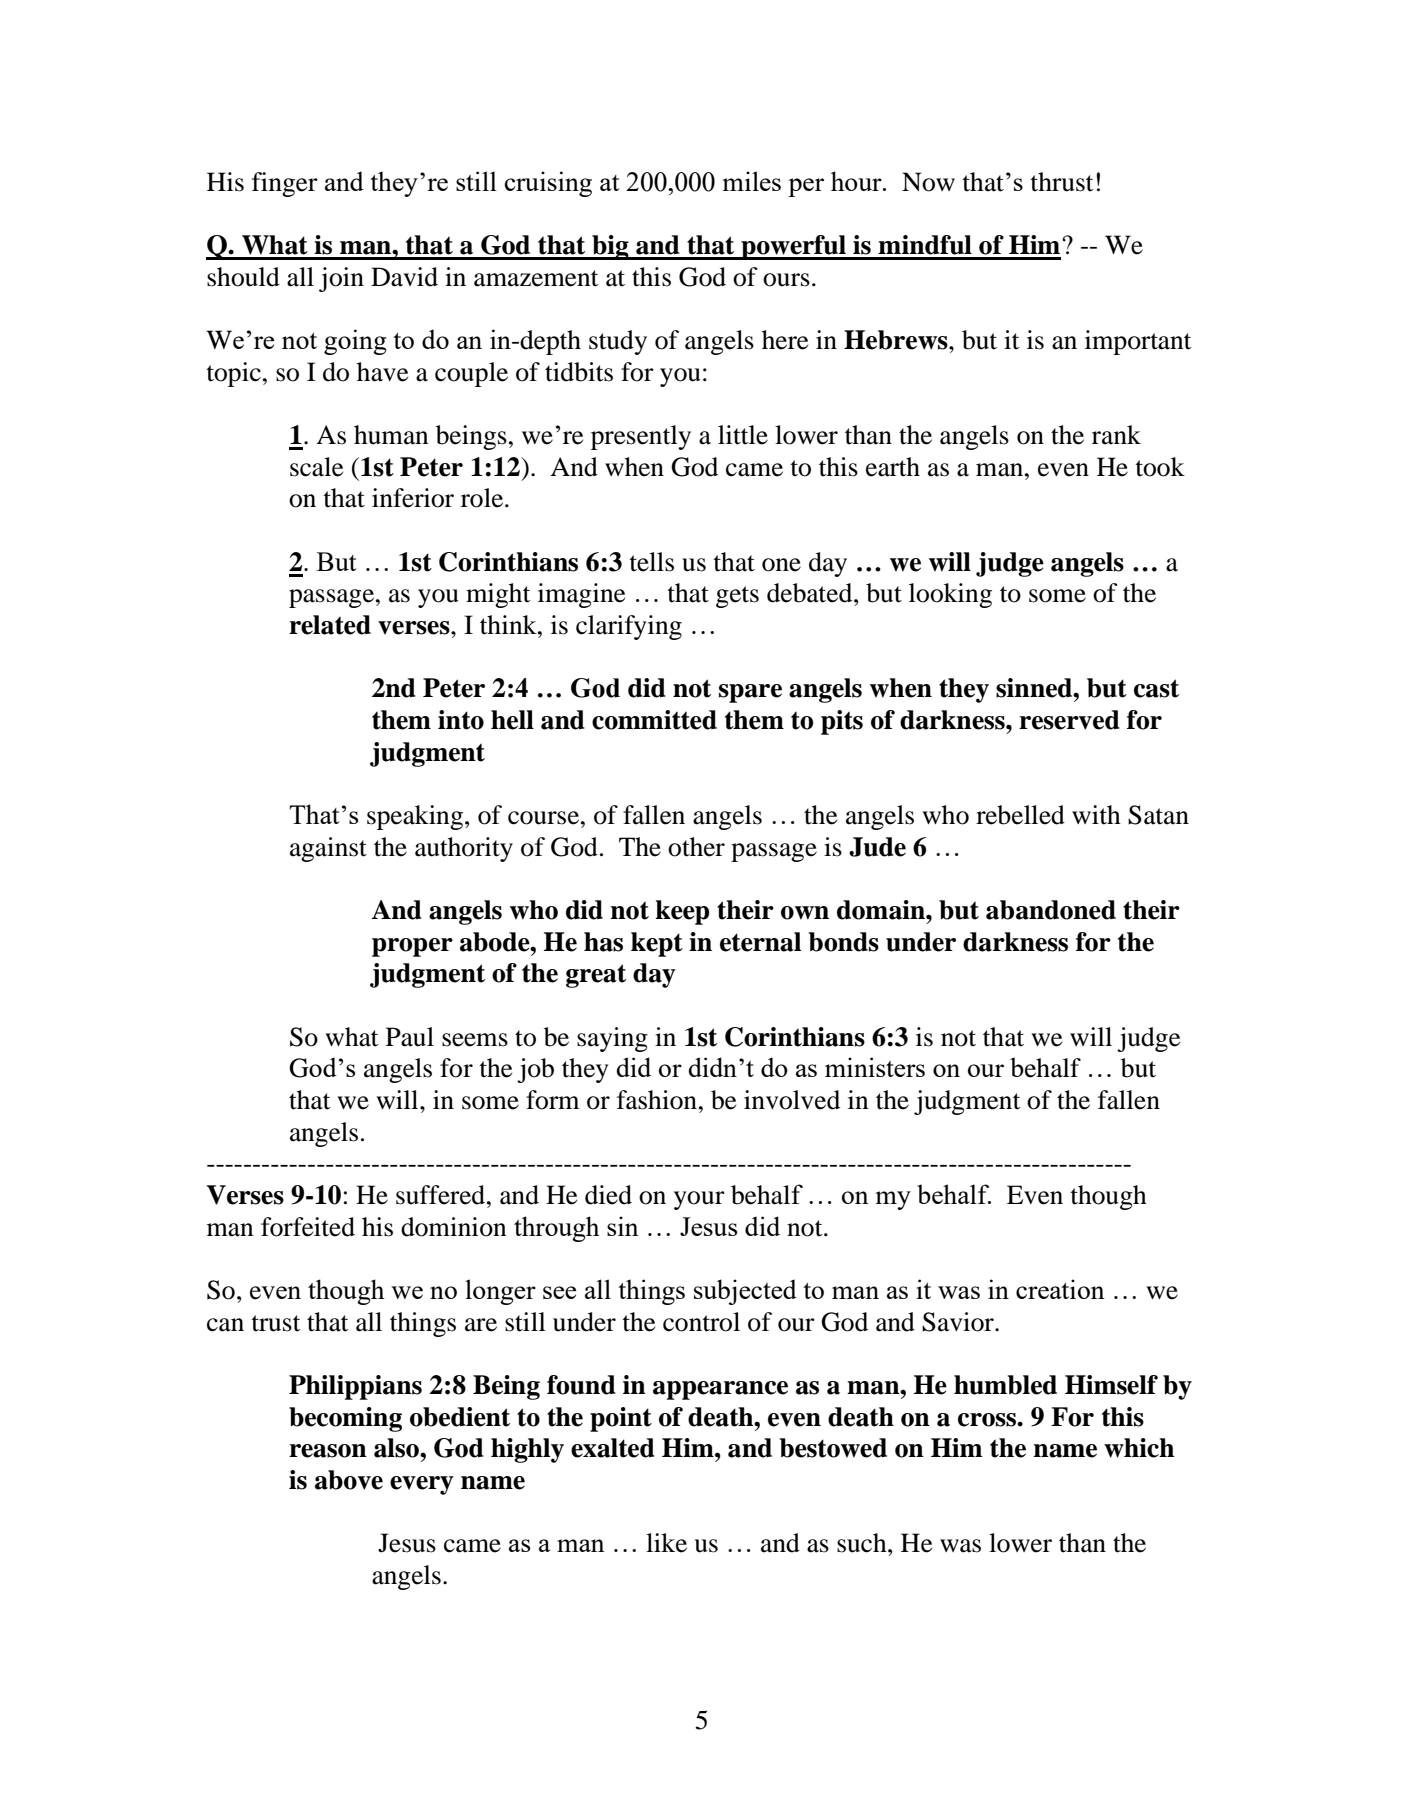 The width and height of the screenshot is (1404, 1817). I want to click on creation, so click(1060, 1289).
